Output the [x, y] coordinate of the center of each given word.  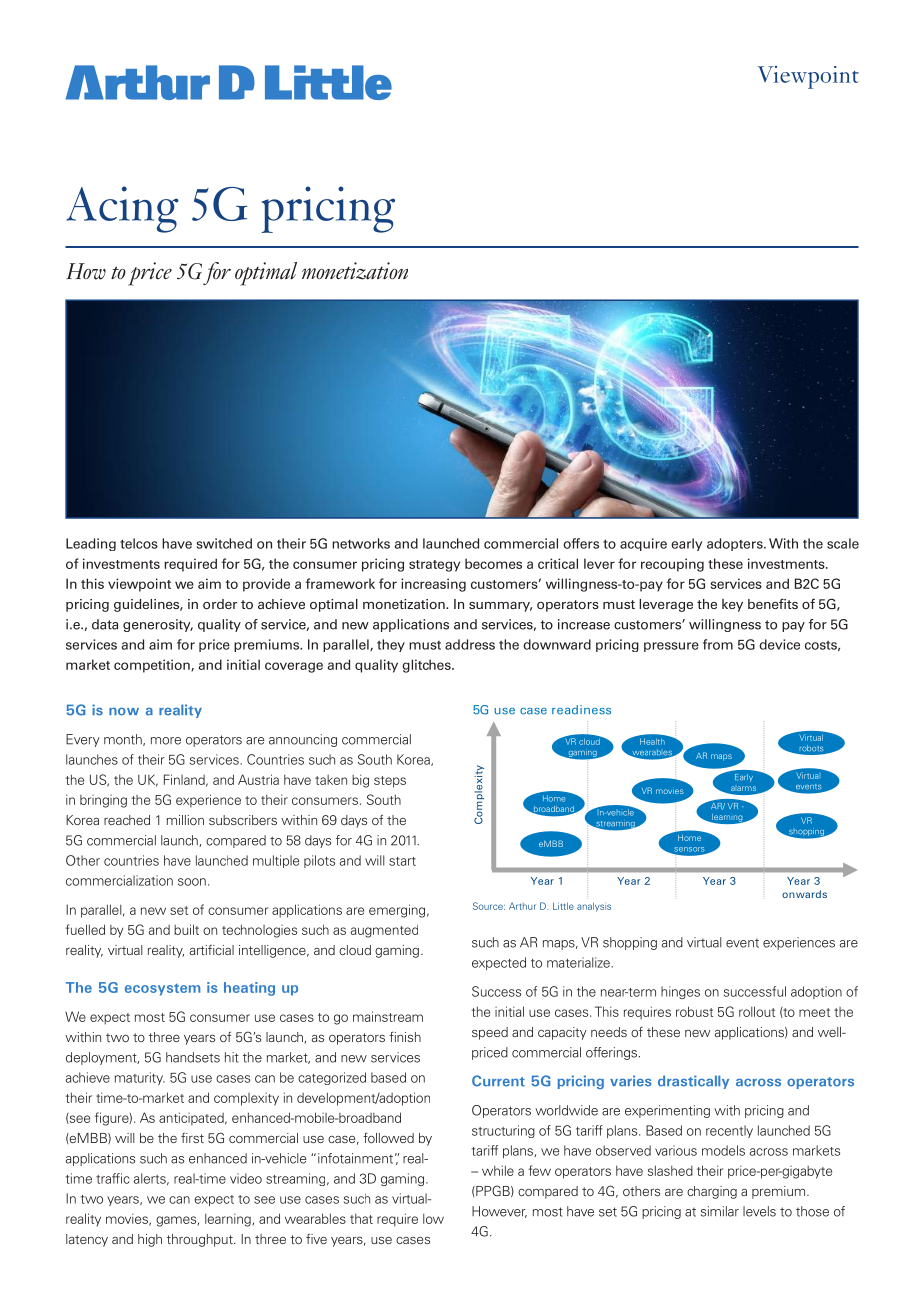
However [499, 1212]
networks [361, 543]
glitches [427, 666]
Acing [122, 209]
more [166, 741]
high [150, 1240]
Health [652, 741]
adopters [736, 544]
